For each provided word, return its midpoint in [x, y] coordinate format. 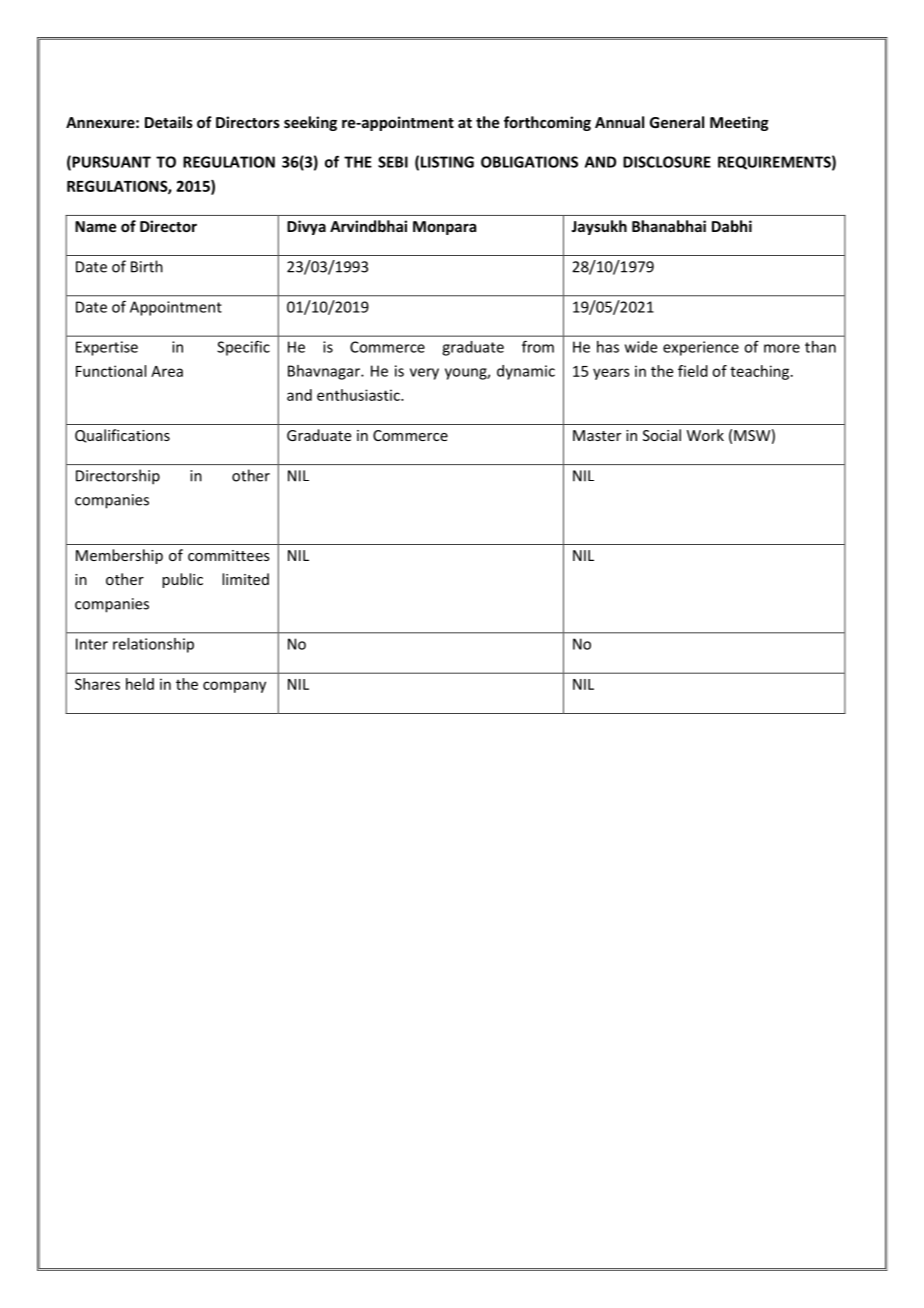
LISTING [447, 162]
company [234, 687]
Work [705, 435]
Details [169, 122]
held [140, 684]
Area [167, 371]
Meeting [739, 123]
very [424, 374]
